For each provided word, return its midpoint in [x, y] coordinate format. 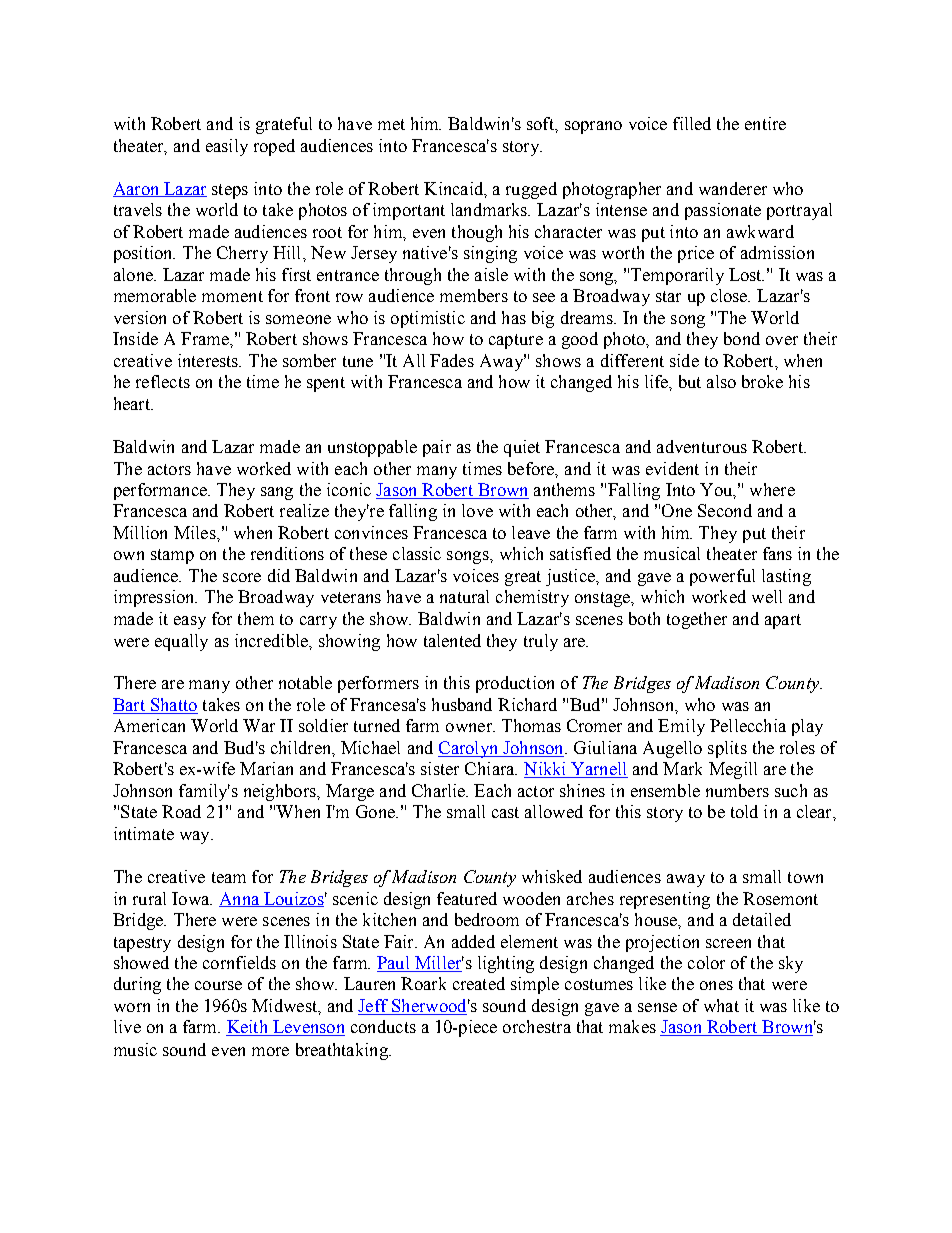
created [479, 983]
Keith [248, 1028]
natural [464, 596]
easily [227, 147]
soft [541, 123]
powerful [722, 577]
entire [765, 123]
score [242, 577]
